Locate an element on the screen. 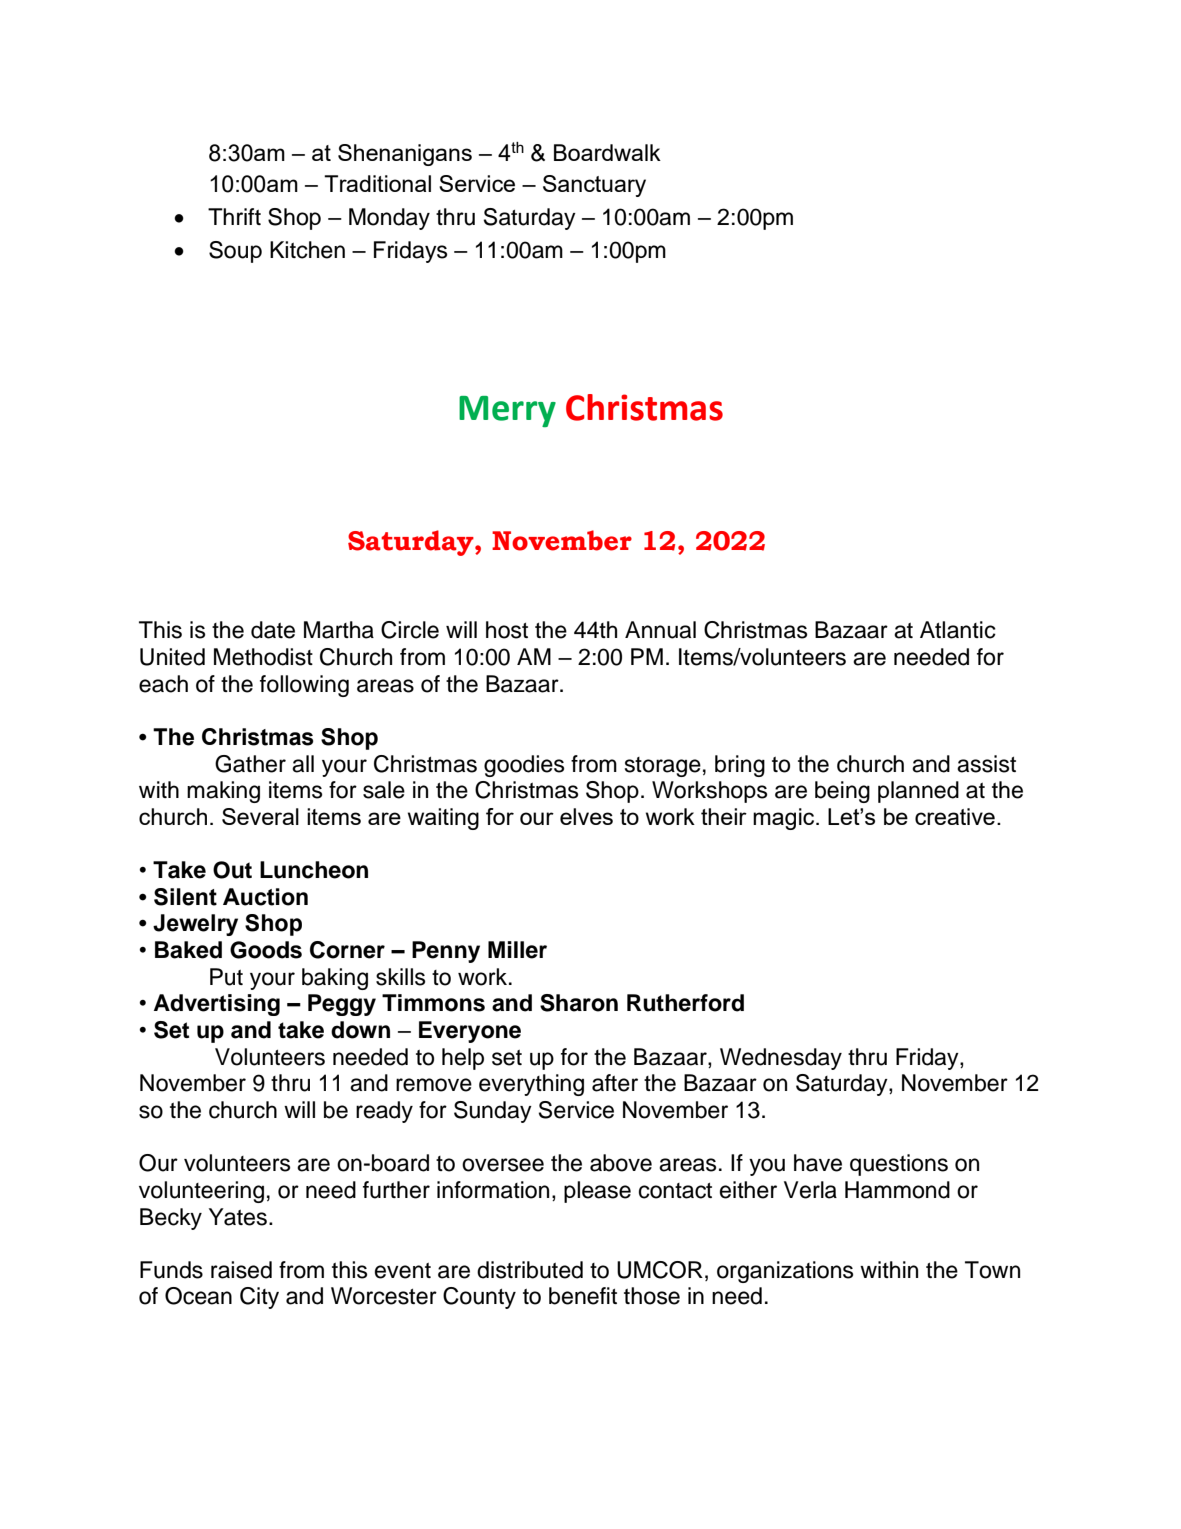 This screenshot has height=1529, width=1181. Soup is located at coordinates (235, 252).
